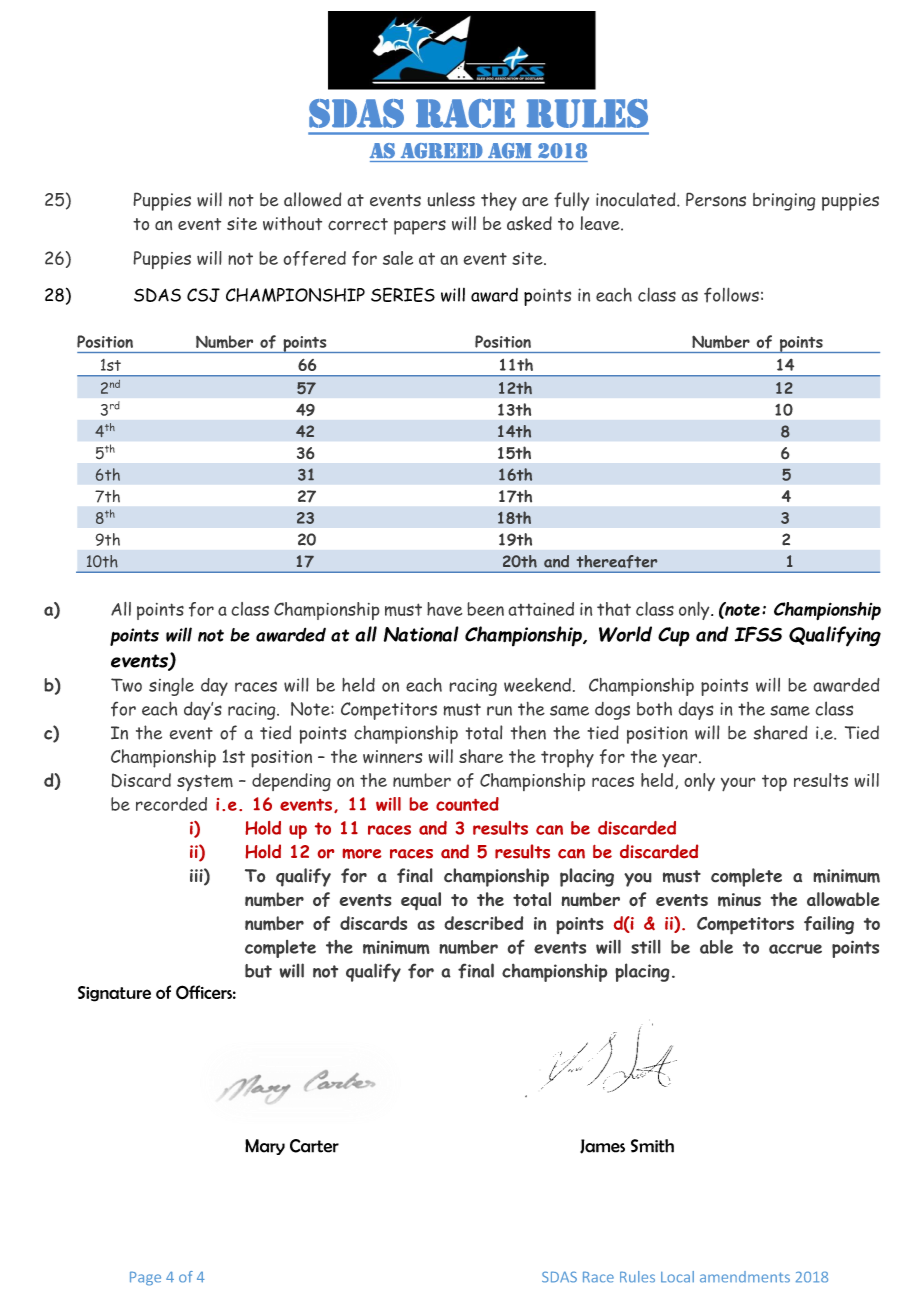 The width and height of the screenshot is (924, 1308). What do you see at coordinates (485, 609) in the screenshot?
I see `been` at bounding box center [485, 609].
